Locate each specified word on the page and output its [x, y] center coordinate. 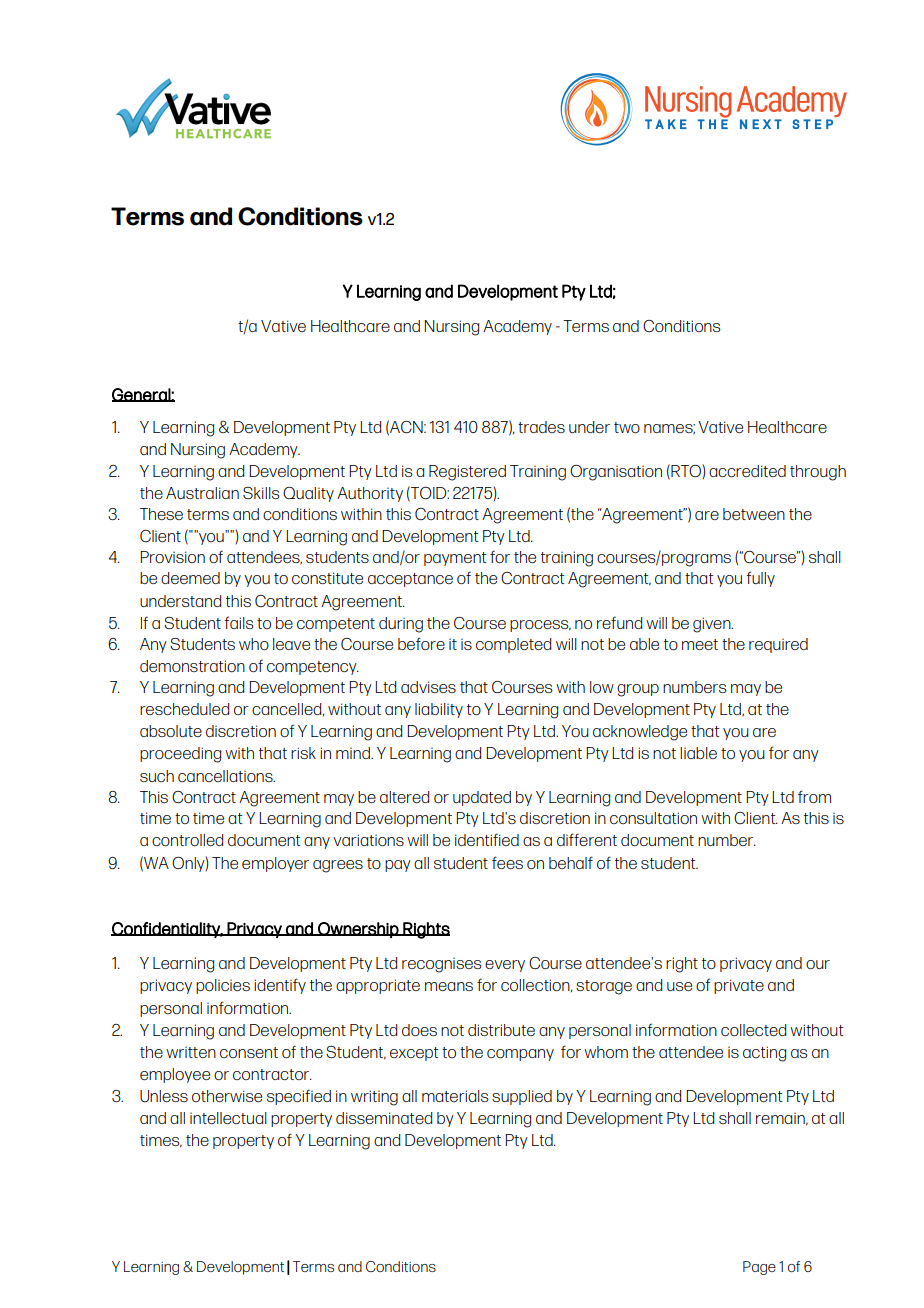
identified [487, 839]
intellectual [228, 1118]
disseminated [384, 1118]
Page [759, 1268]
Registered [467, 473]
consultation [653, 818]
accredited [747, 471]
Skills [261, 493]
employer [275, 864]
